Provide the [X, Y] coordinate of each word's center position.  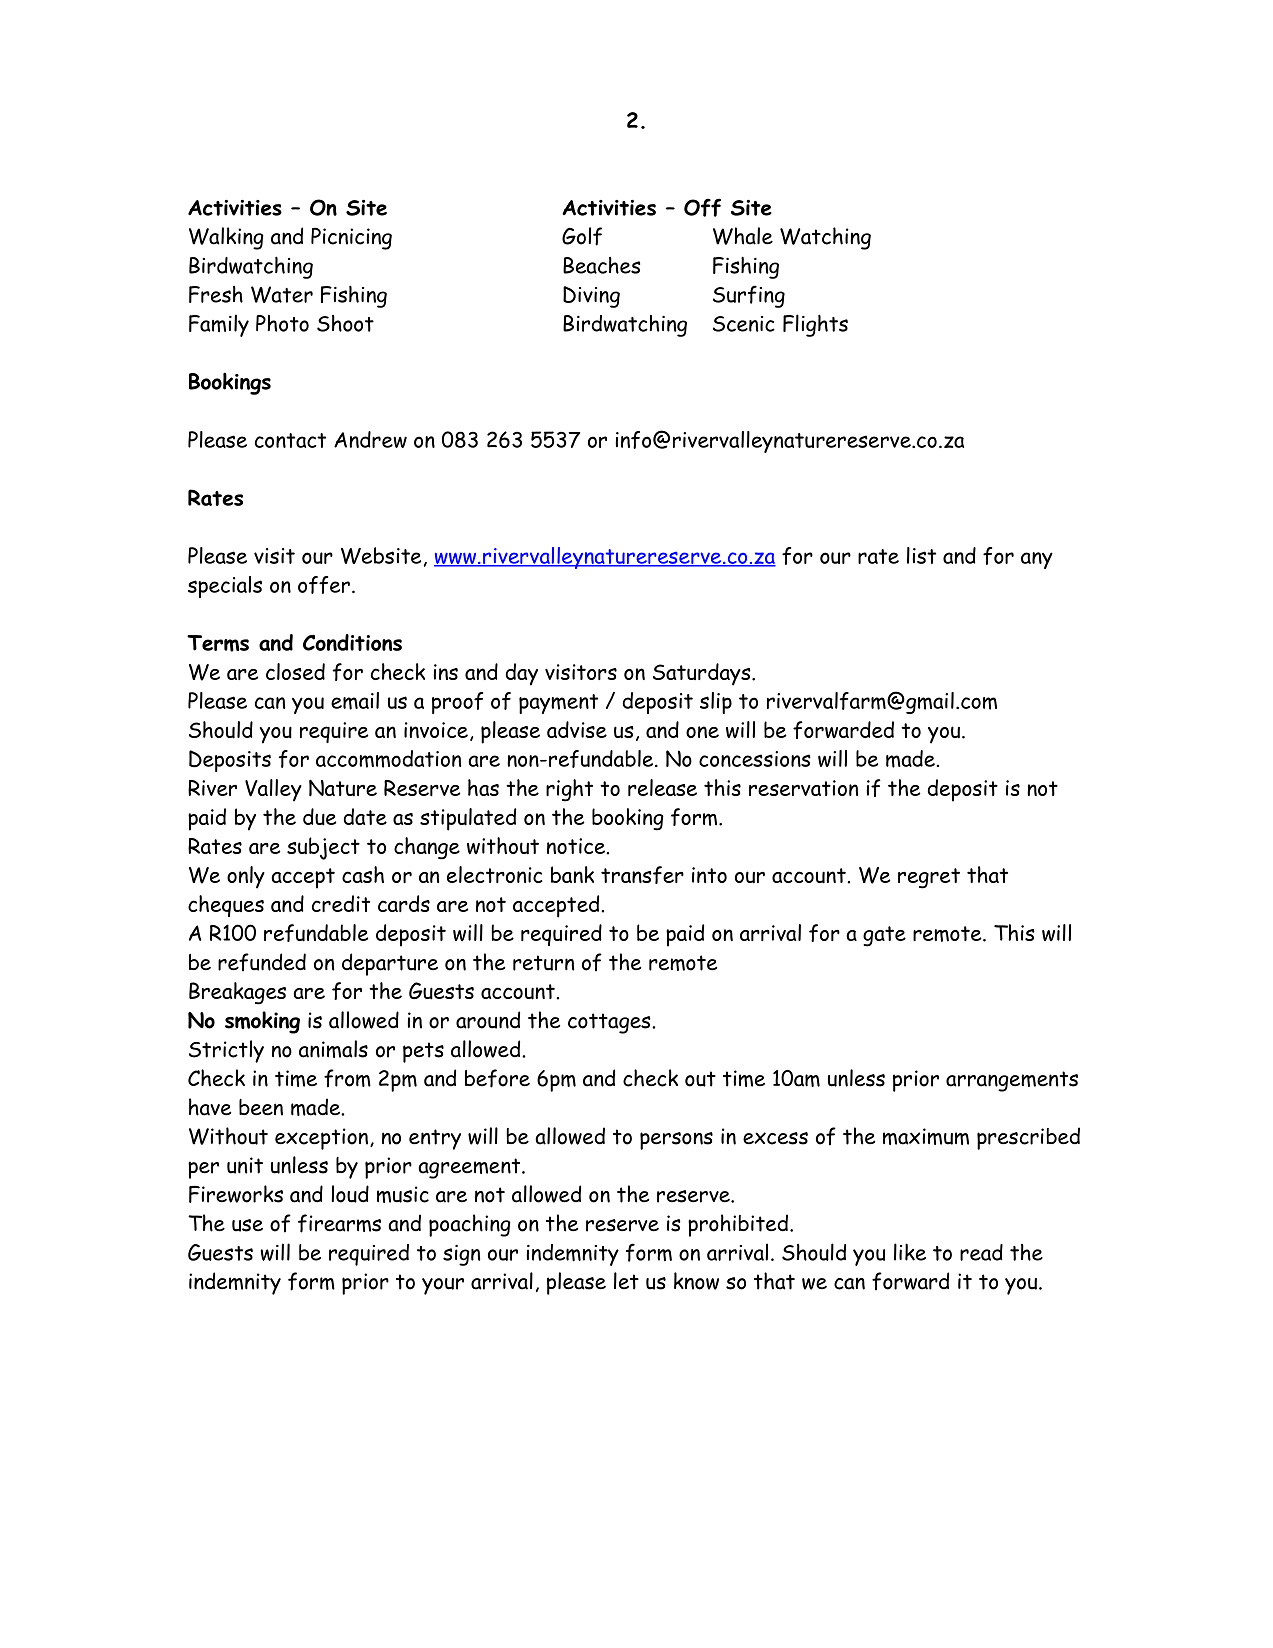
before [497, 1078]
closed [295, 671]
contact [290, 440]
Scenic [744, 324]
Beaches [601, 265]
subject [323, 848]
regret [929, 878]
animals [333, 1049]
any [1037, 560]
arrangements [1012, 1081]
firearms [339, 1223]
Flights [815, 325]
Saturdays [703, 674]
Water [282, 294]
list [921, 555]
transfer [642, 875]
